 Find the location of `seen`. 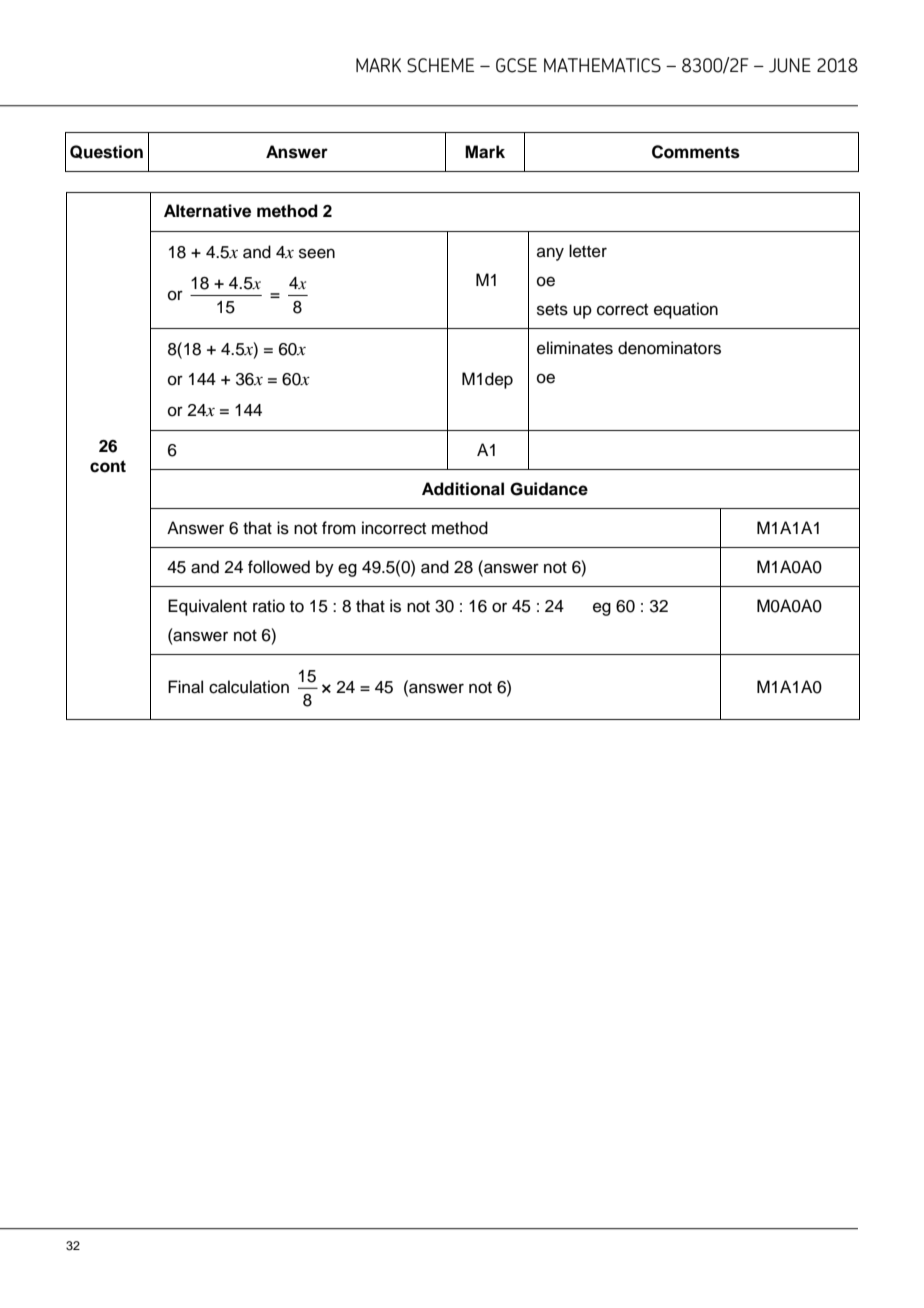

seen is located at coordinates (317, 253).
